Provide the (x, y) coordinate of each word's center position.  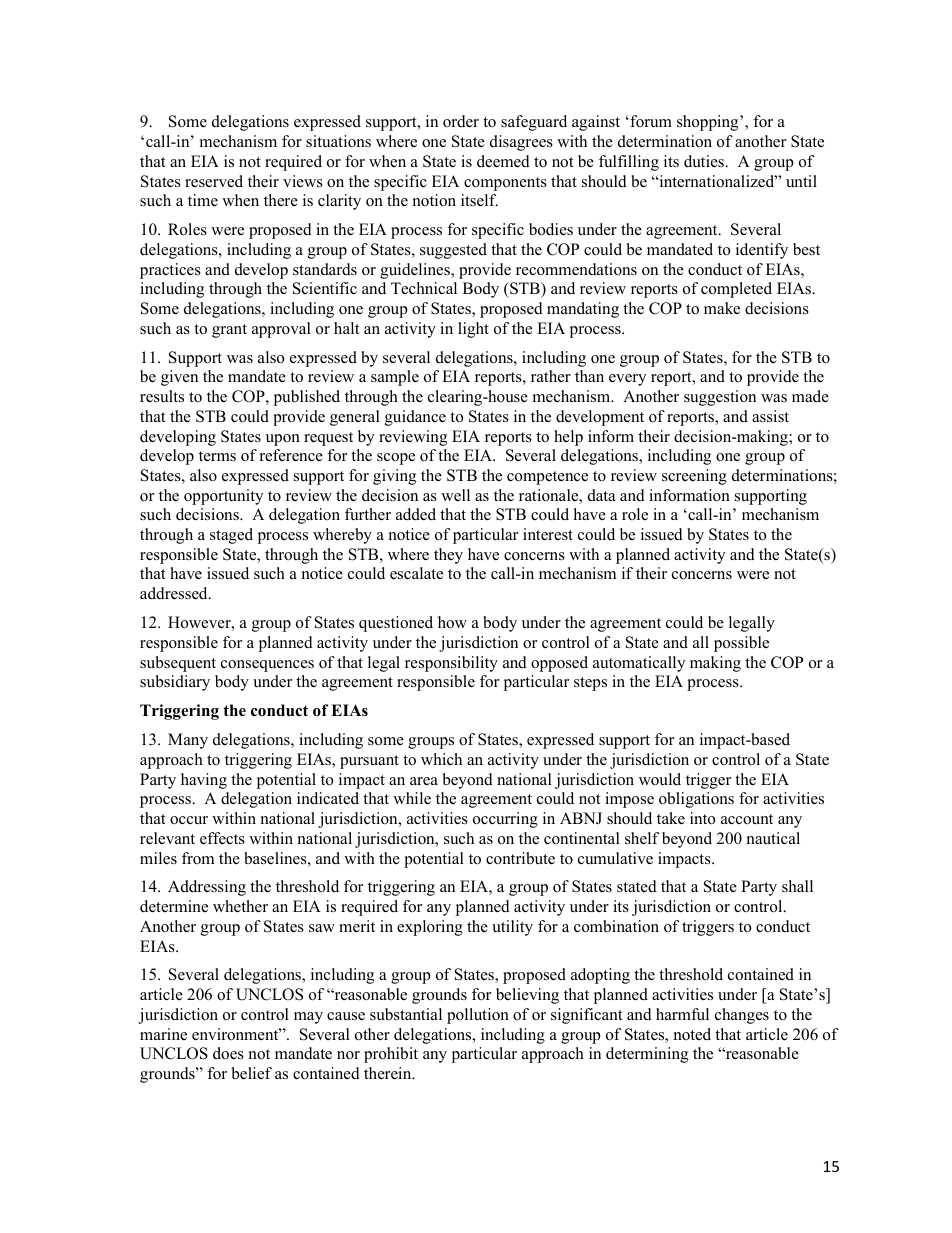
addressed (175, 593)
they (448, 556)
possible (741, 644)
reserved (214, 181)
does (228, 1053)
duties (705, 161)
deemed (503, 161)
